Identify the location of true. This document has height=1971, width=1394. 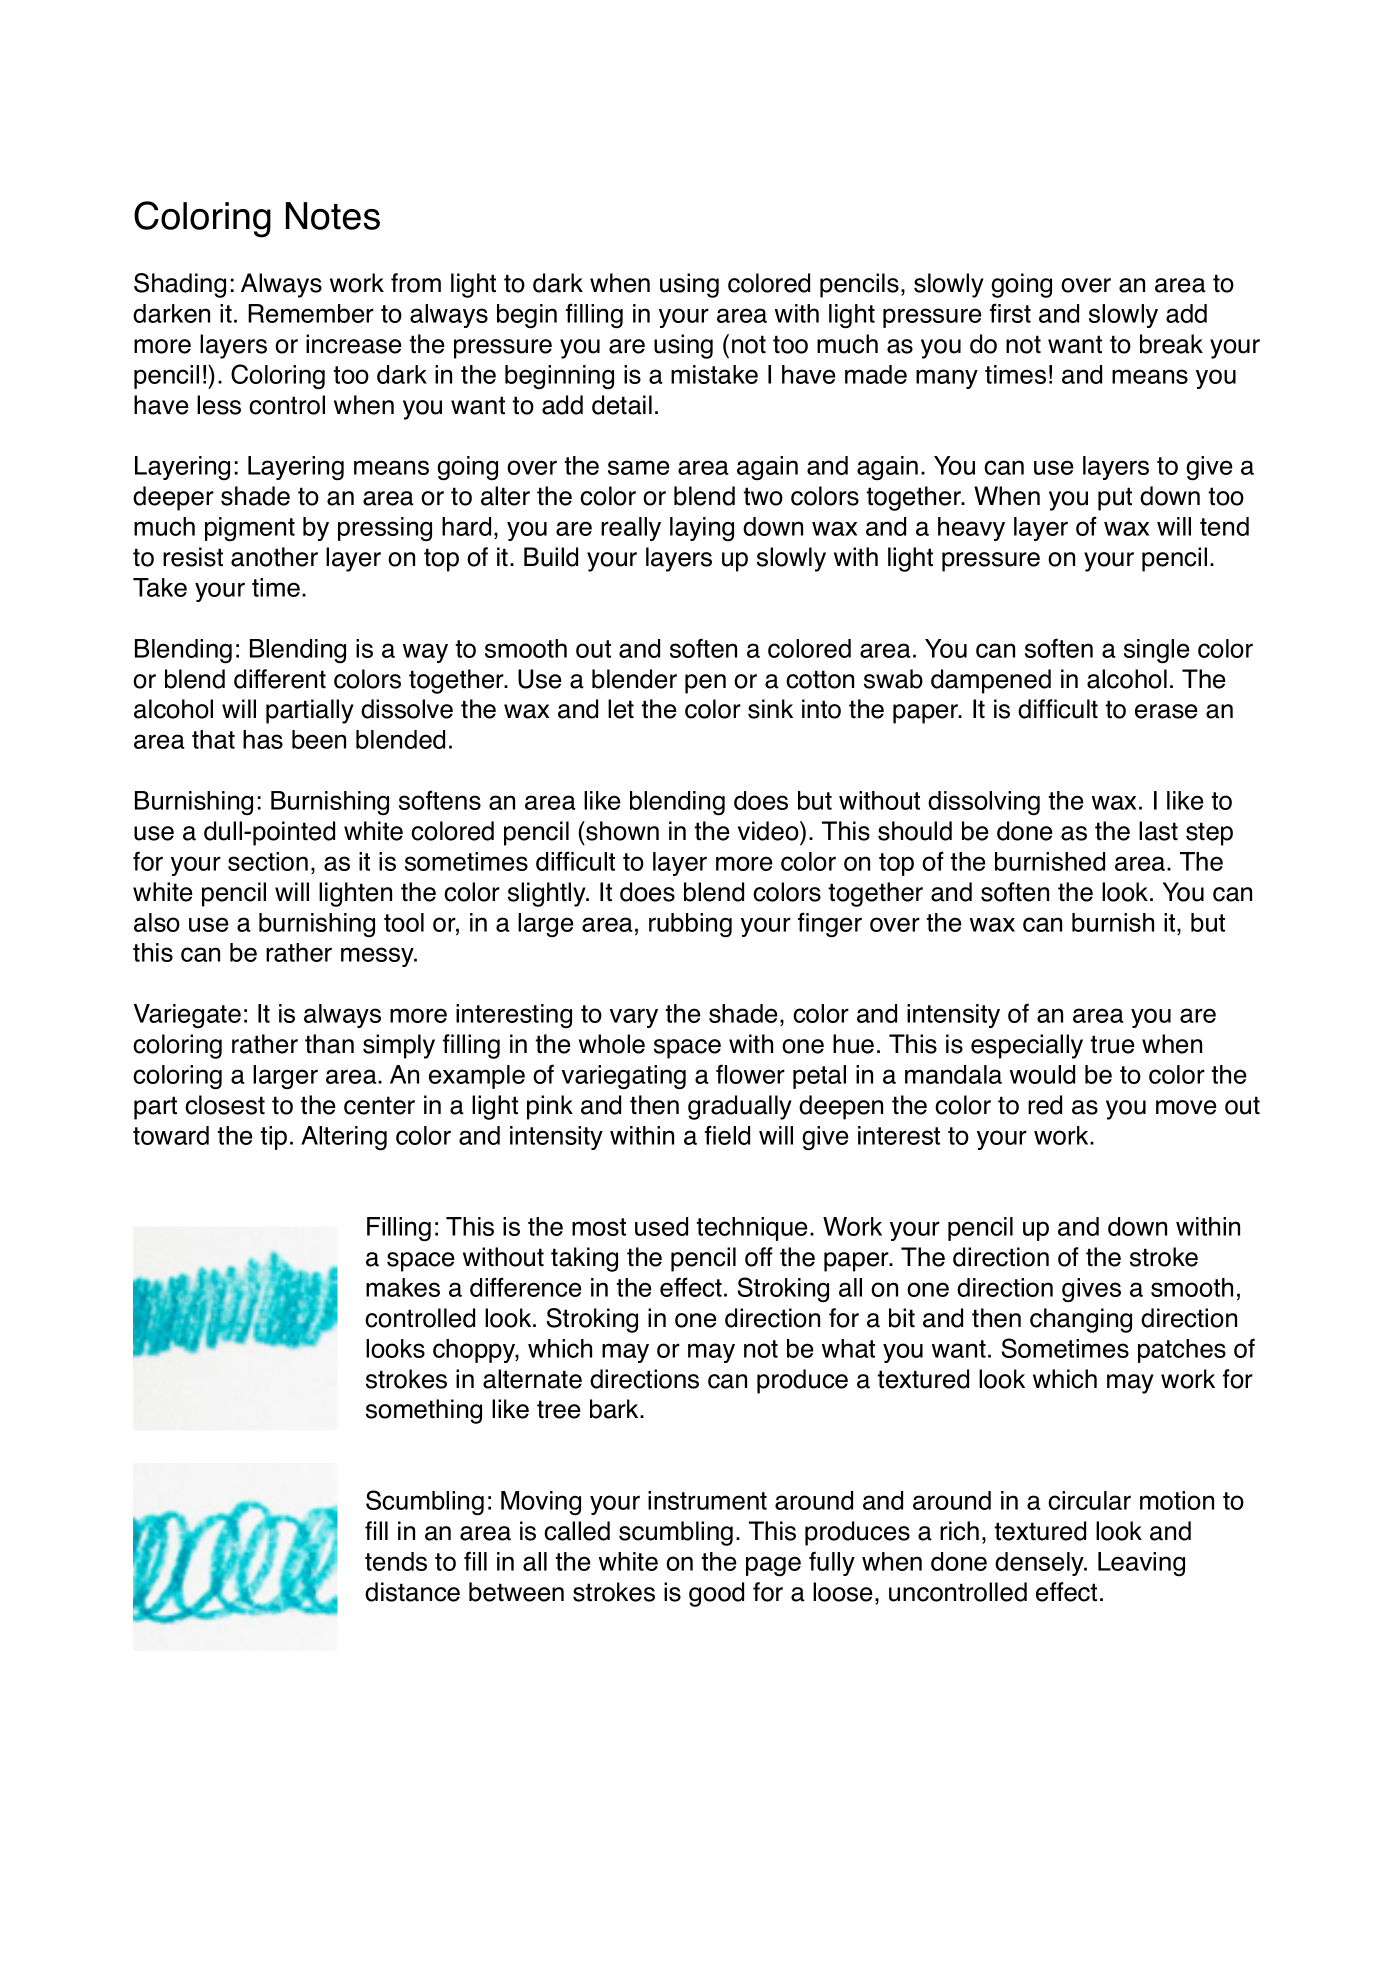
(1112, 1044).
